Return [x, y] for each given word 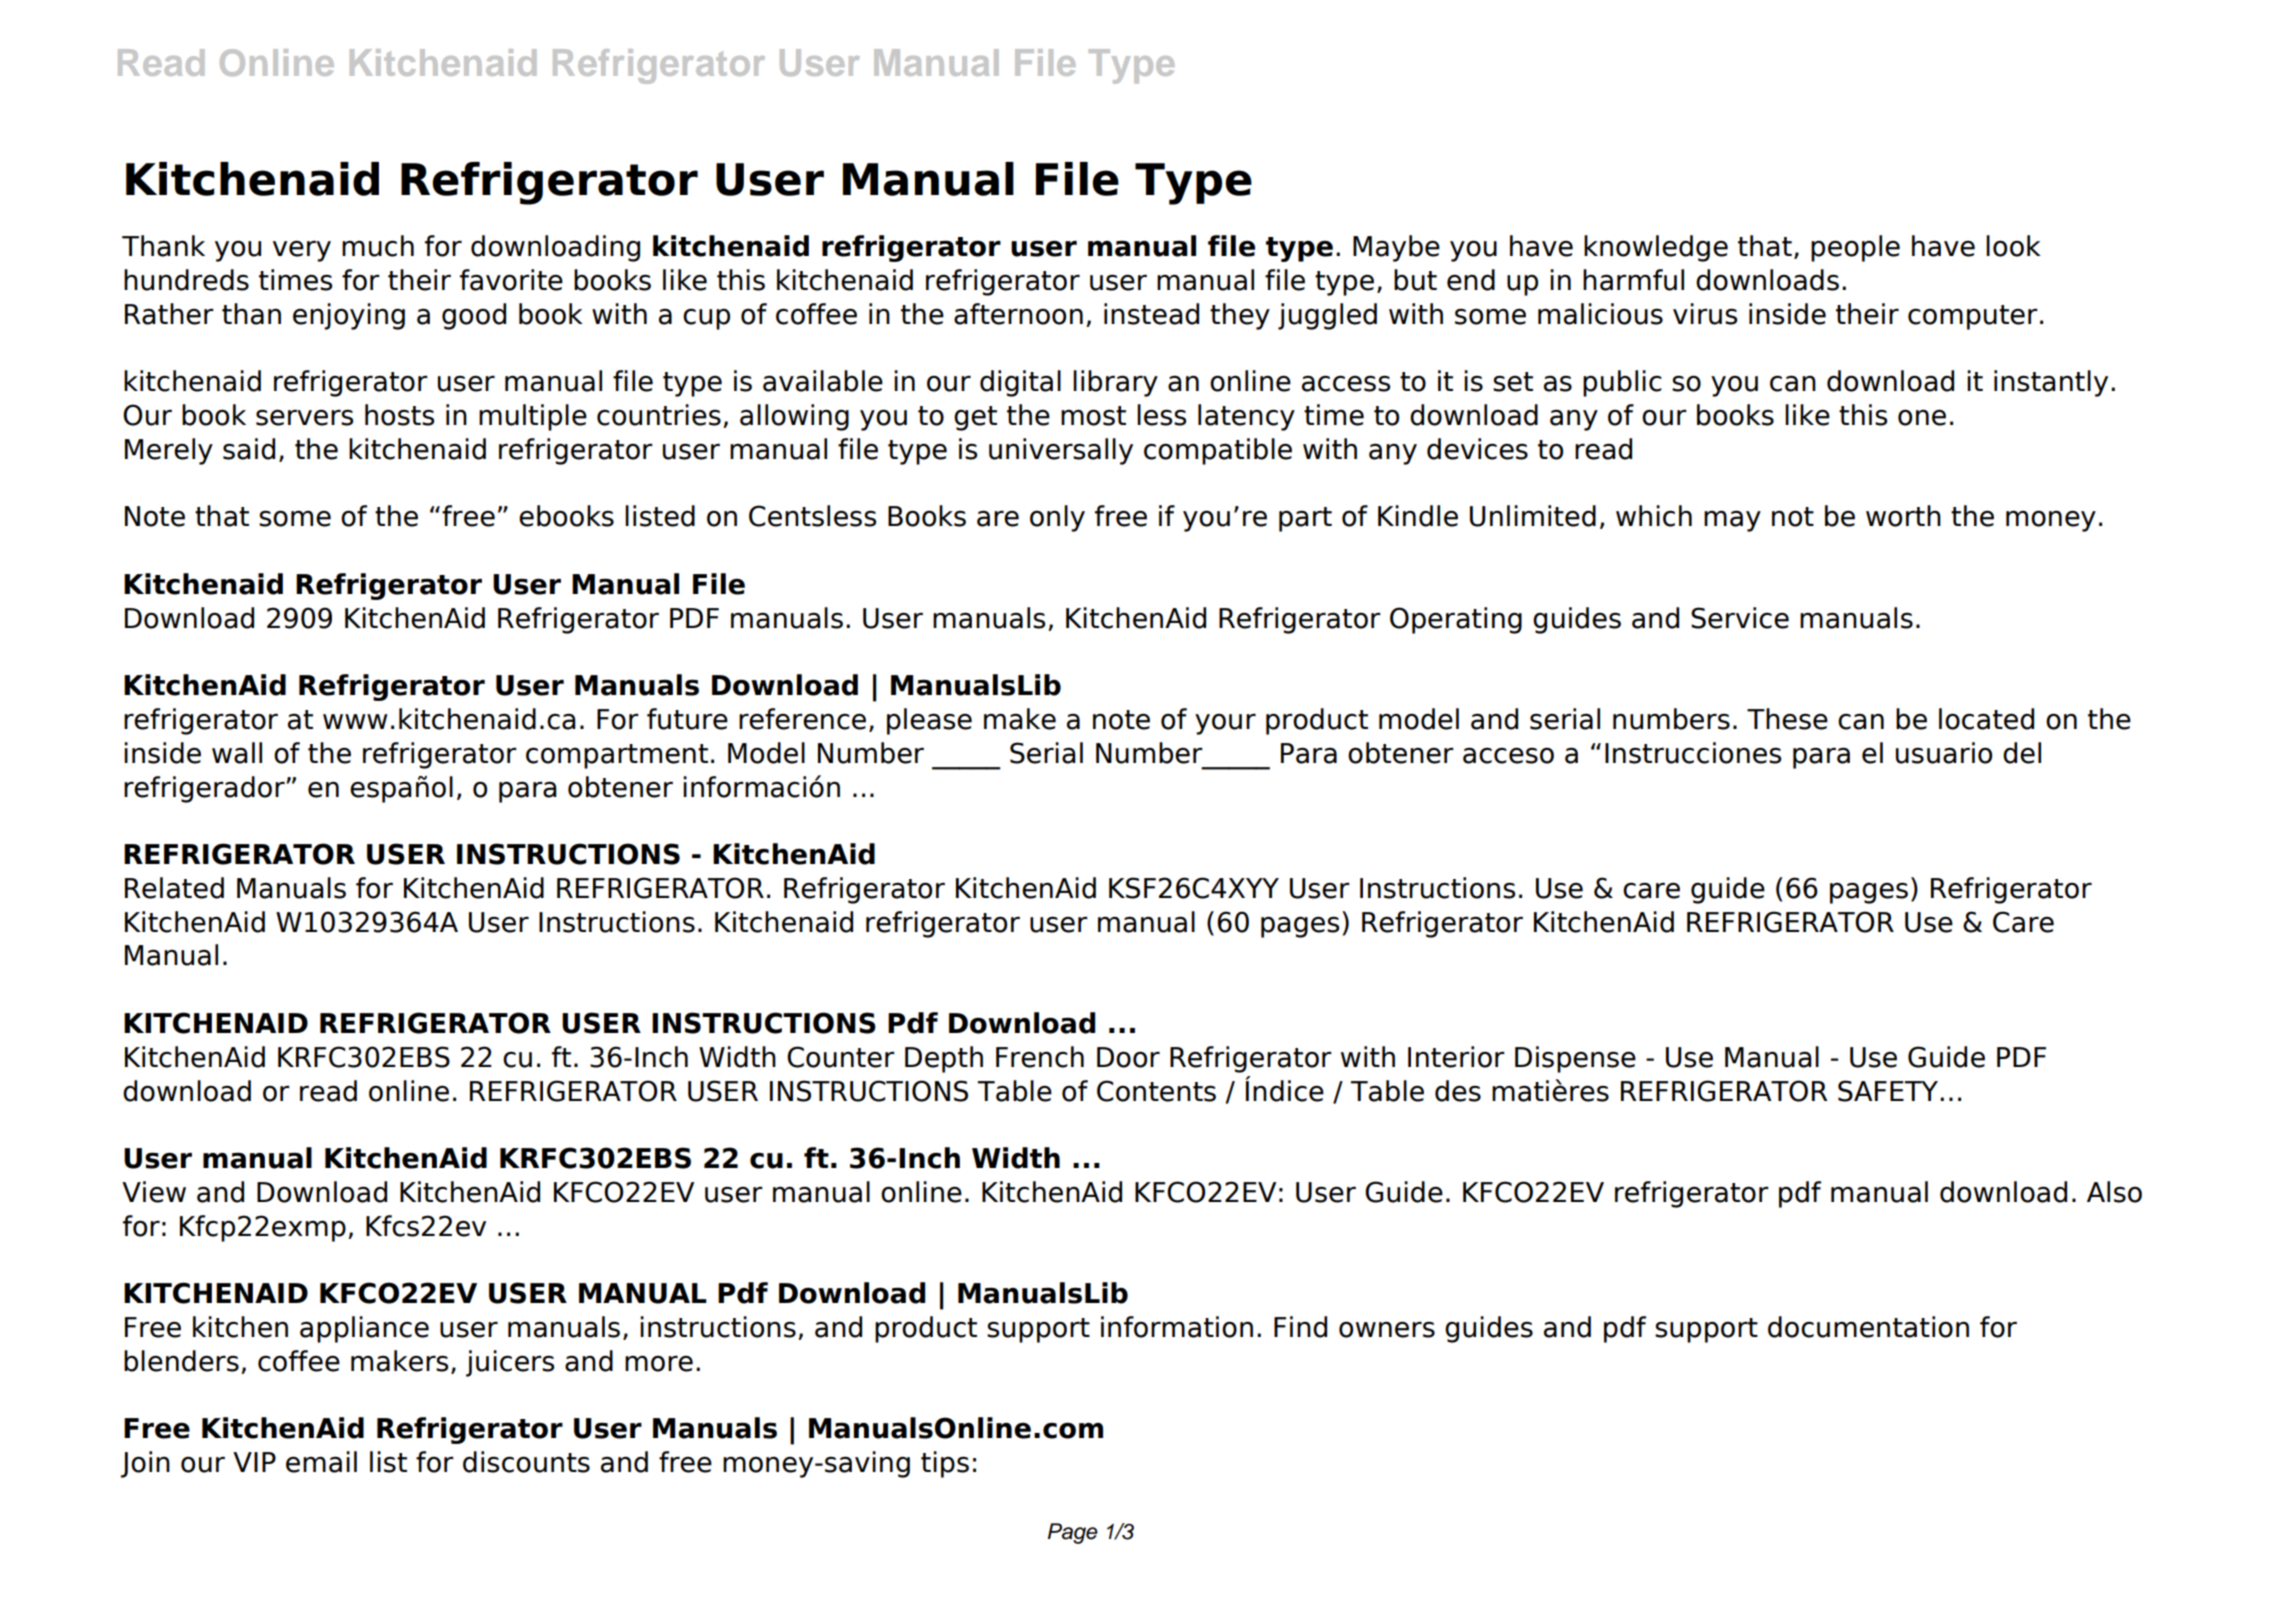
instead [1151, 314]
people [1855, 248]
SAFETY [1889, 1091]
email [321, 1462]
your [1225, 724]
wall [237, 753]
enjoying [349, 316]
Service [1740, 618]
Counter [841, 1057]
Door [1128, 1057]
